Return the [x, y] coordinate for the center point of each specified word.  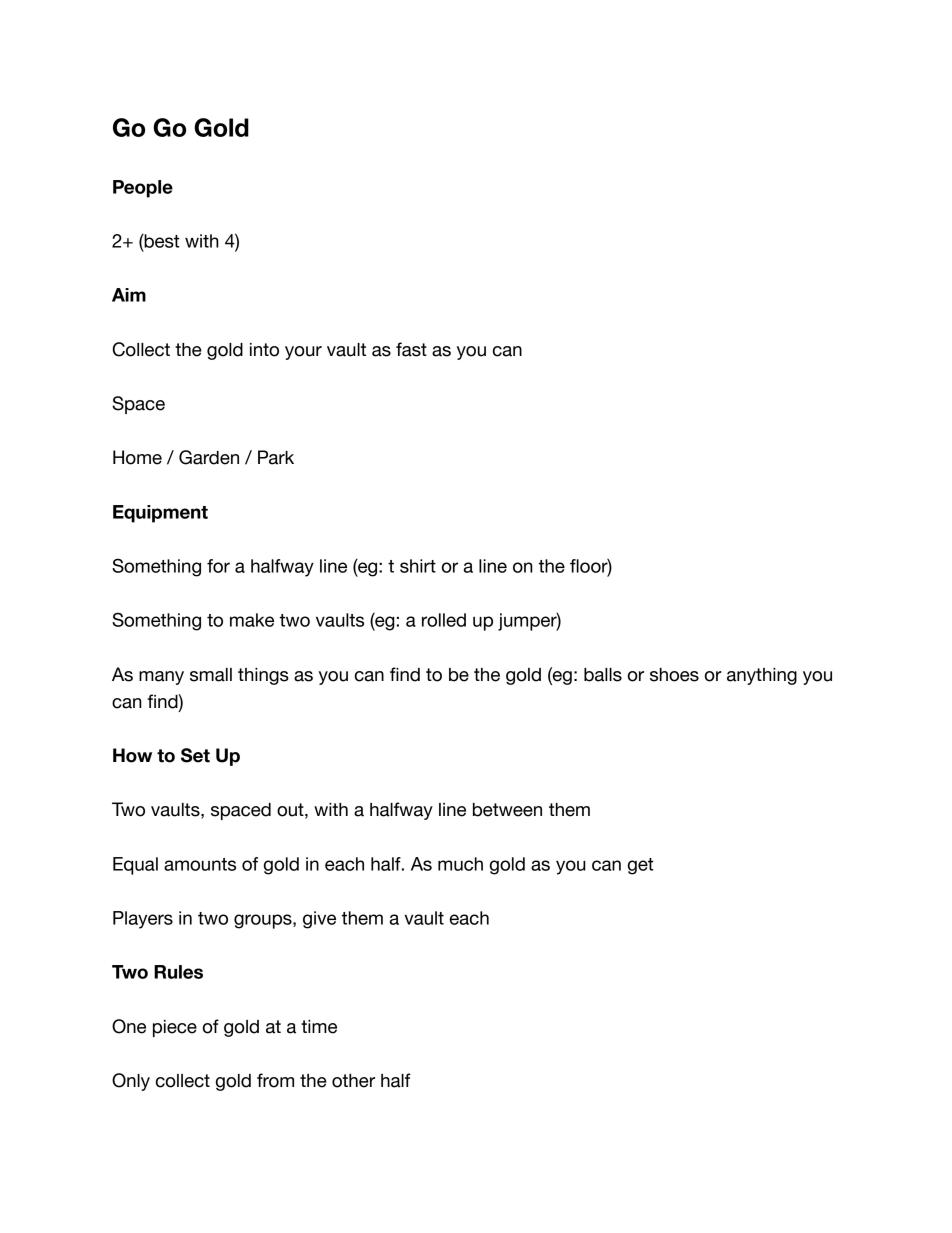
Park [276, 457]
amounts [200, 864]
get [640, 866]
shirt [418, 566]
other [353, 1081]
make [252, 620]
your [303, 353]
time [319, 1027]
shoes [674, 675]
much [460, 864]
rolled [444, 620]
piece [175, 1028]
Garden [209, 457]
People [143, 189]
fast [411, 349]
